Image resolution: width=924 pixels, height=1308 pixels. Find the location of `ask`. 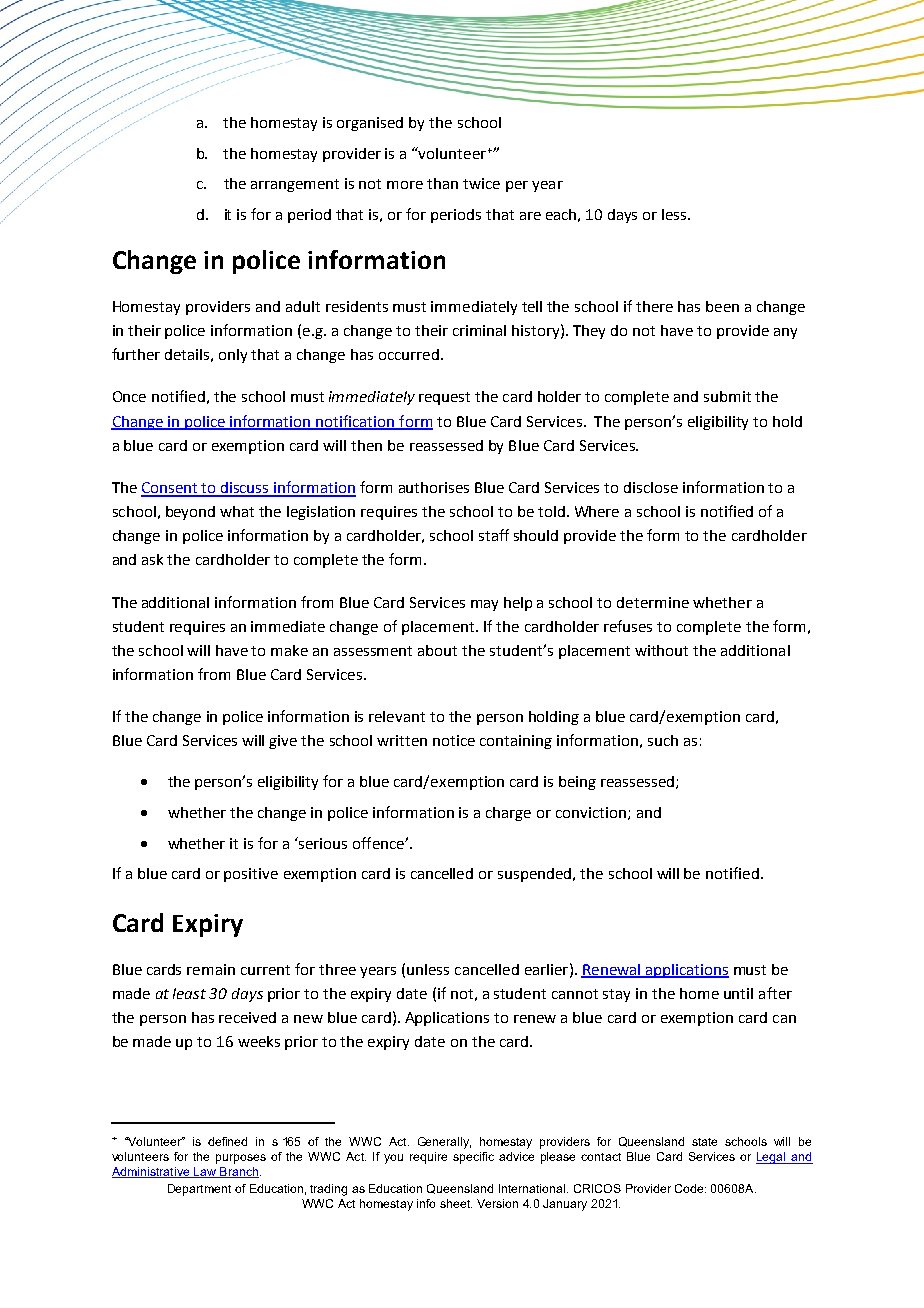

ask is located at coordinates (152, 559).
